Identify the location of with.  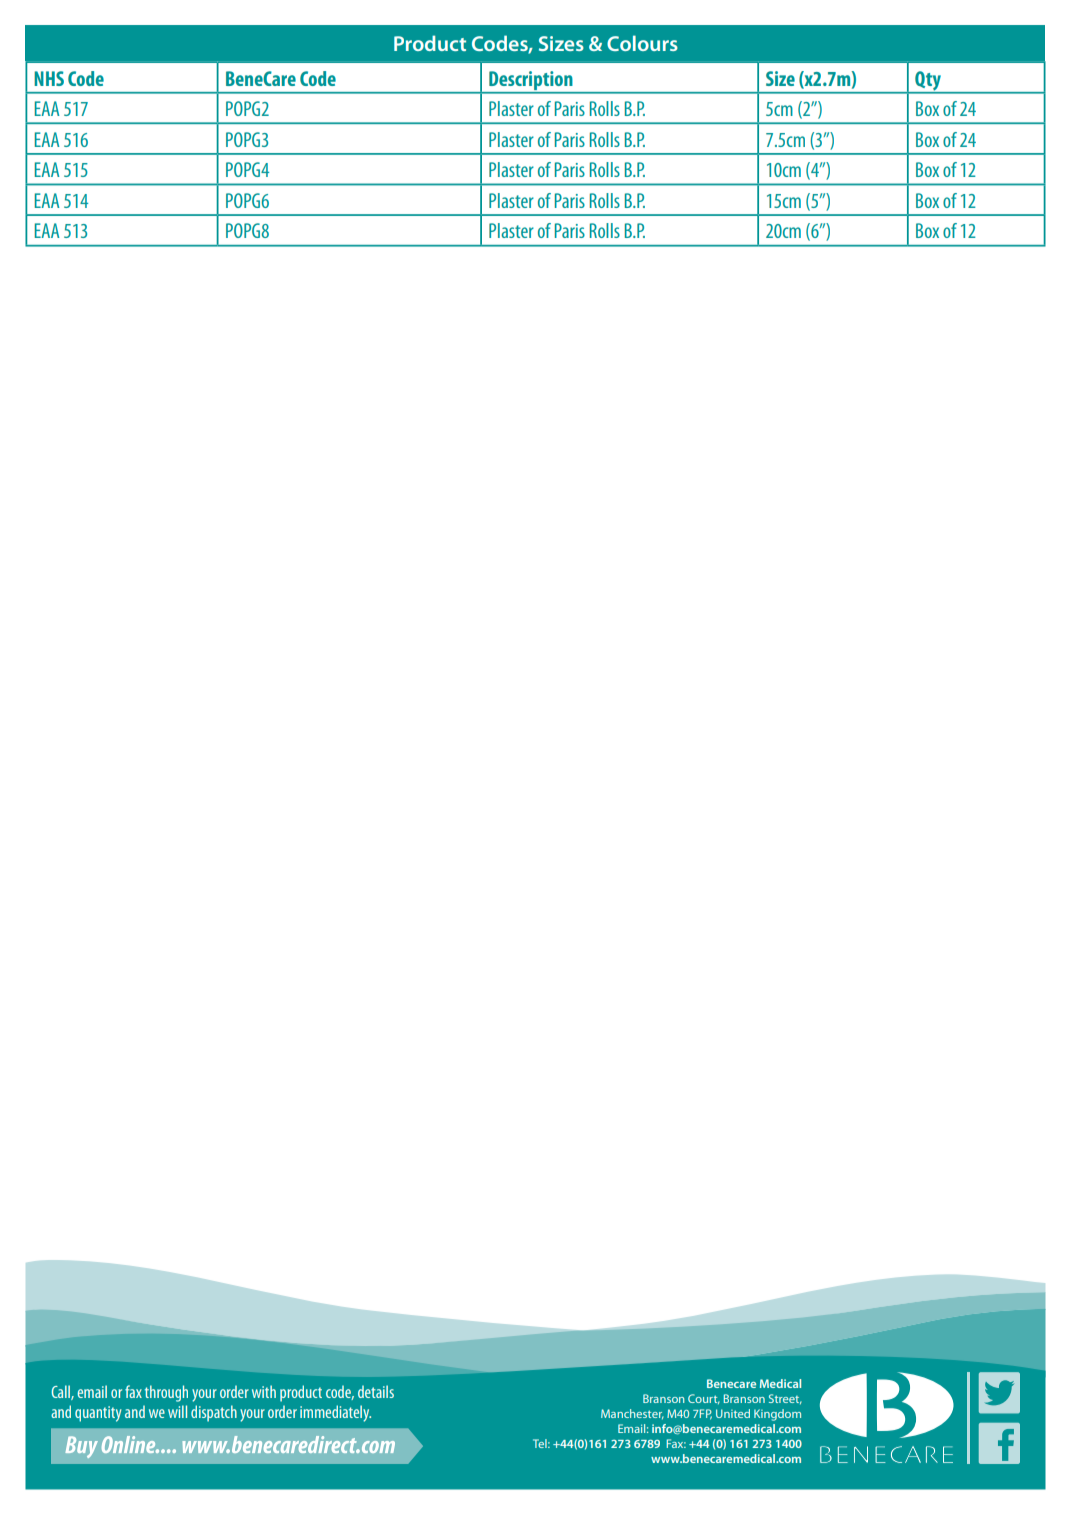
(264, 1391).
